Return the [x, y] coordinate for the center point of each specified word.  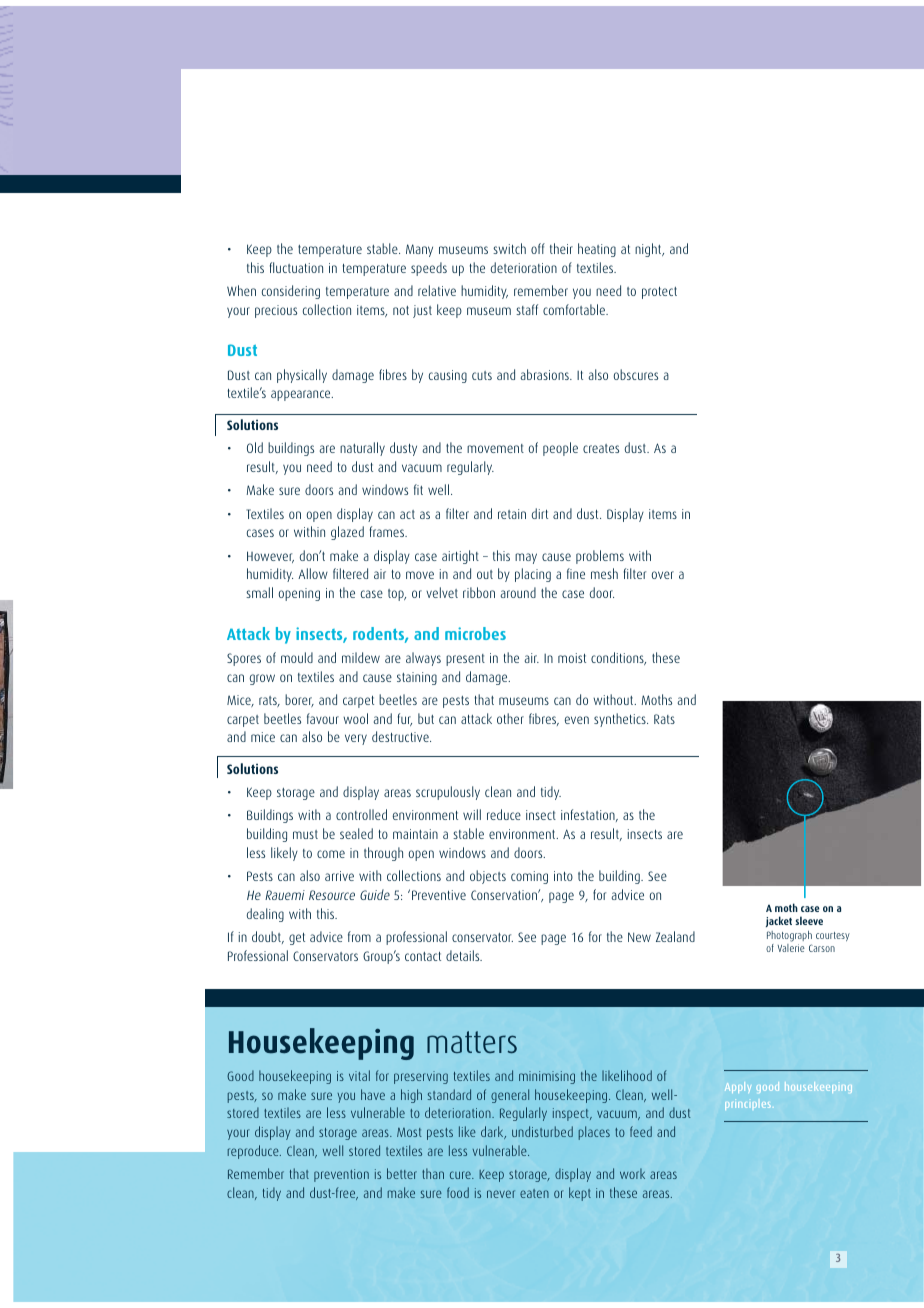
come [331, 854]
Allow [313, 573]
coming [529, 877]
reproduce [254, 1152]
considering [291, 292]
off [538, 248]
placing [533, 575]
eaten [534, 1193]
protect [659, 293]
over [663, 575]
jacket [779, 921]
